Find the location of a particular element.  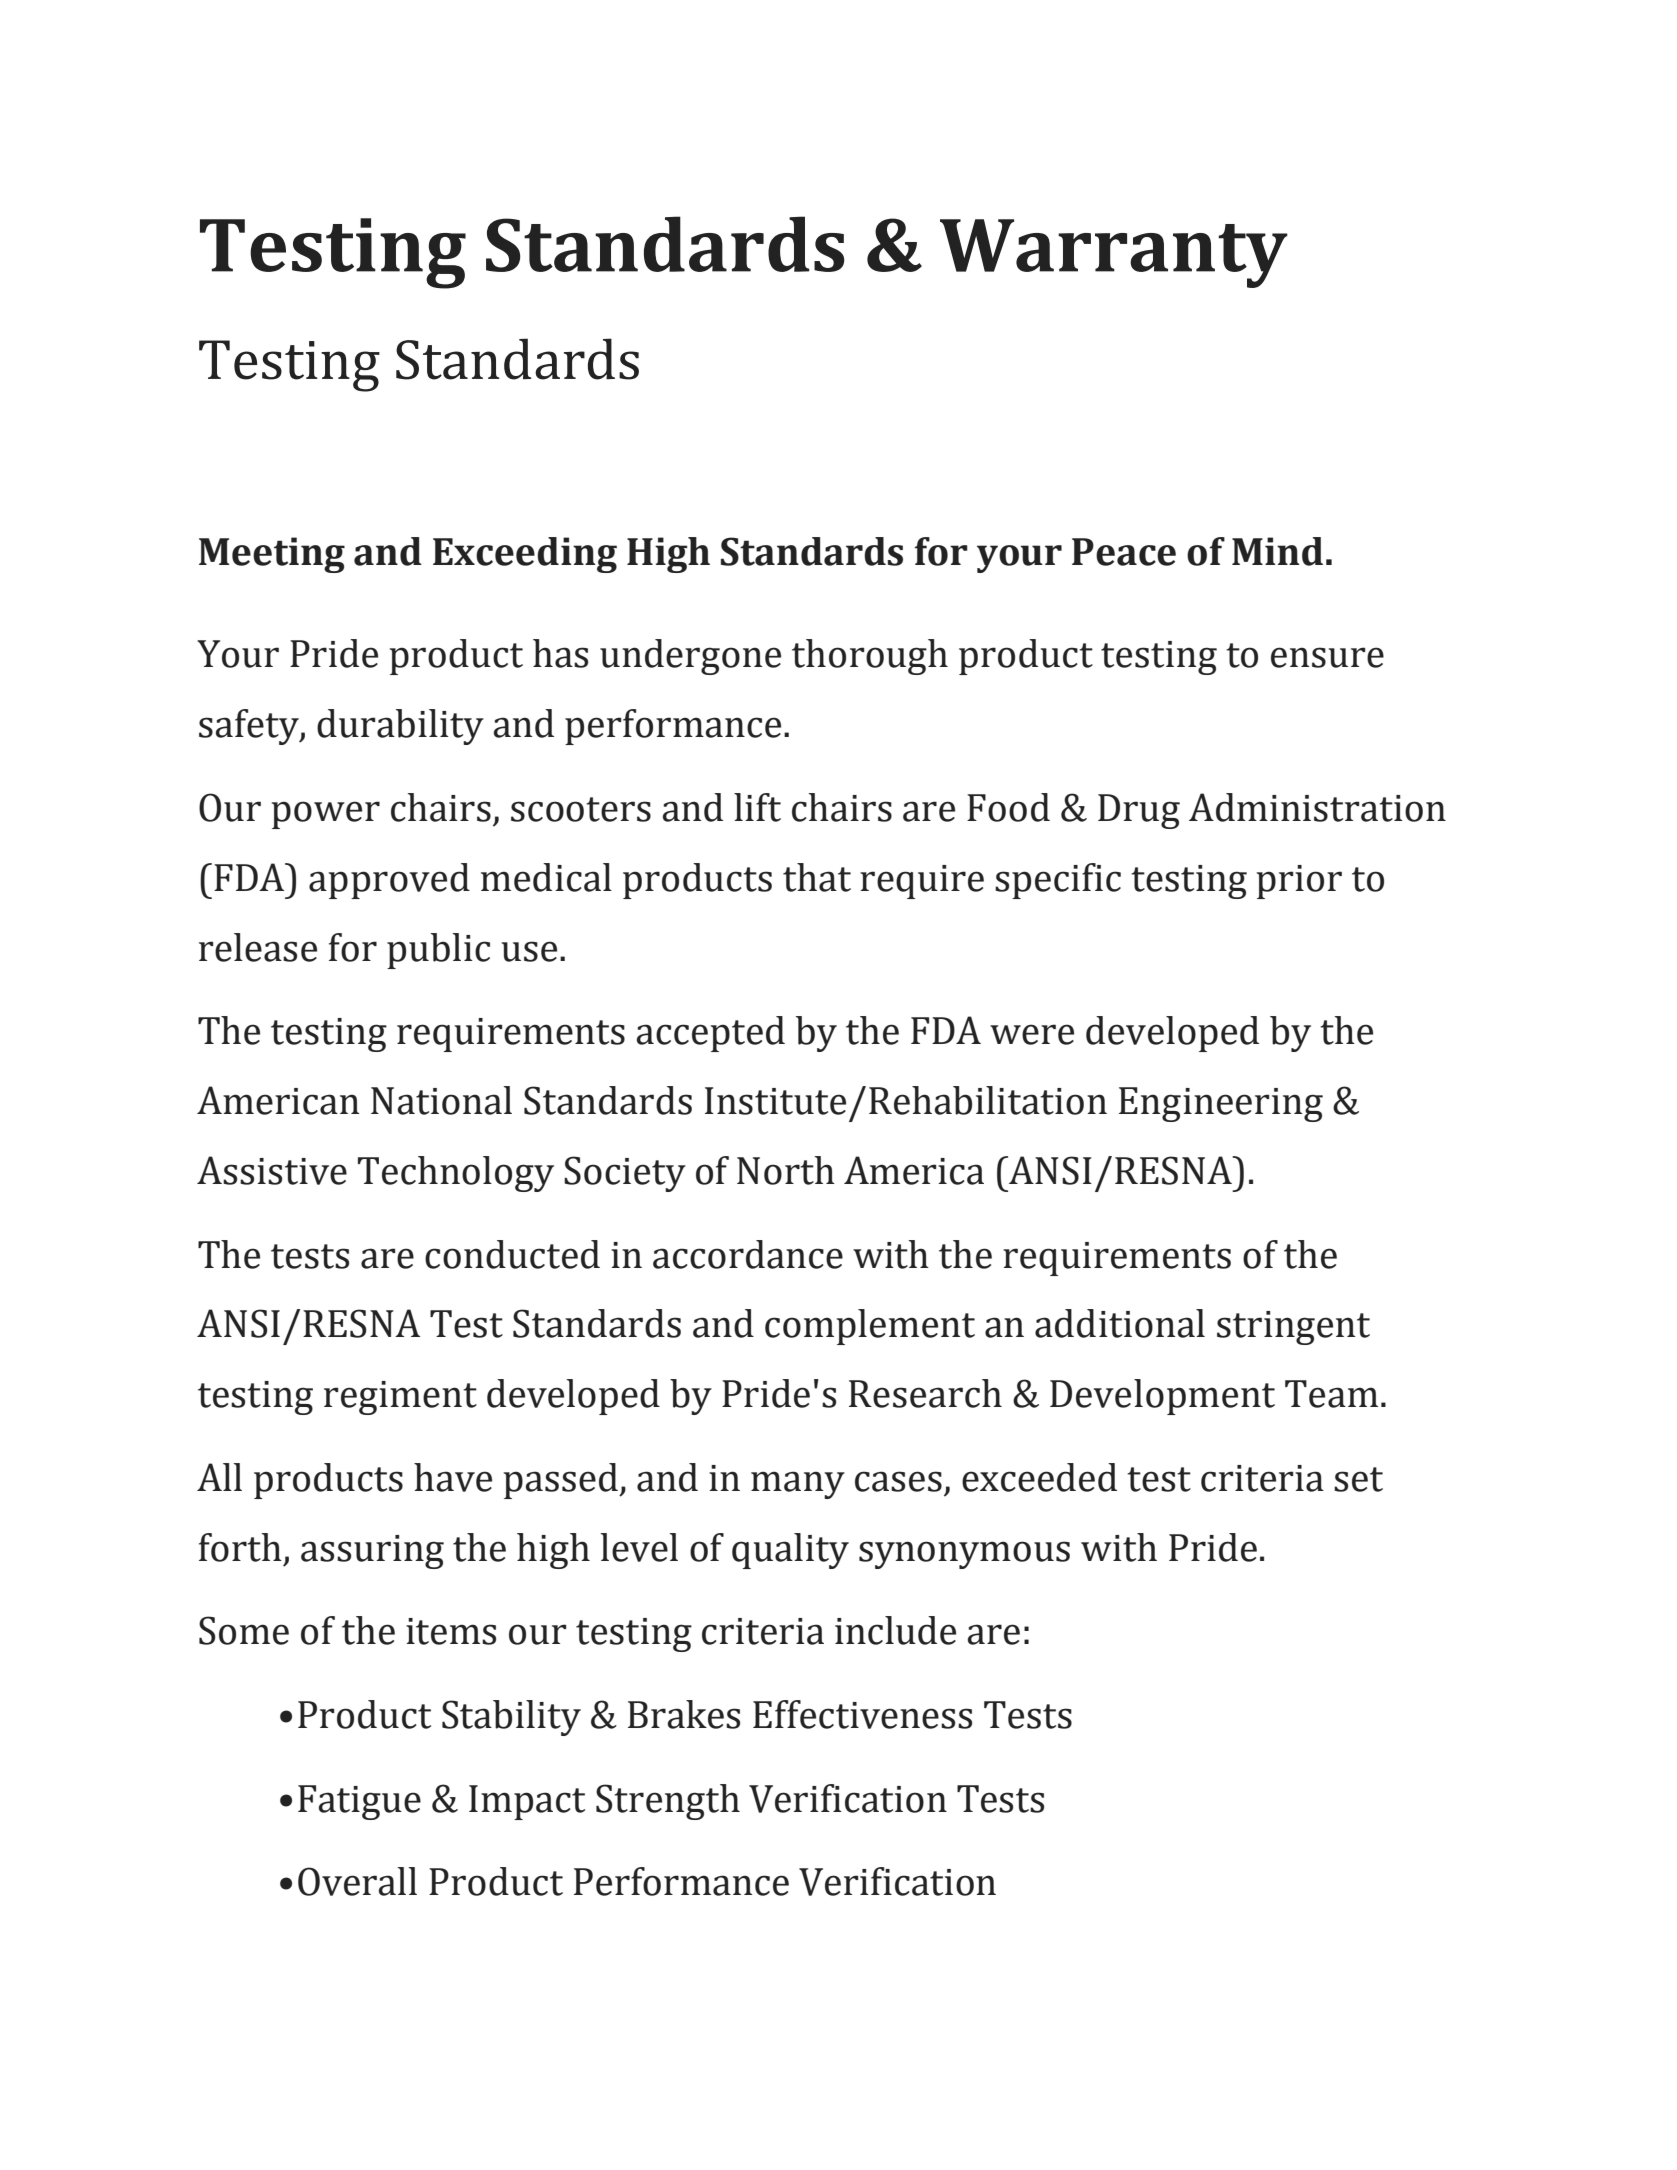

Drug is located at coordinates (1139, 811).
